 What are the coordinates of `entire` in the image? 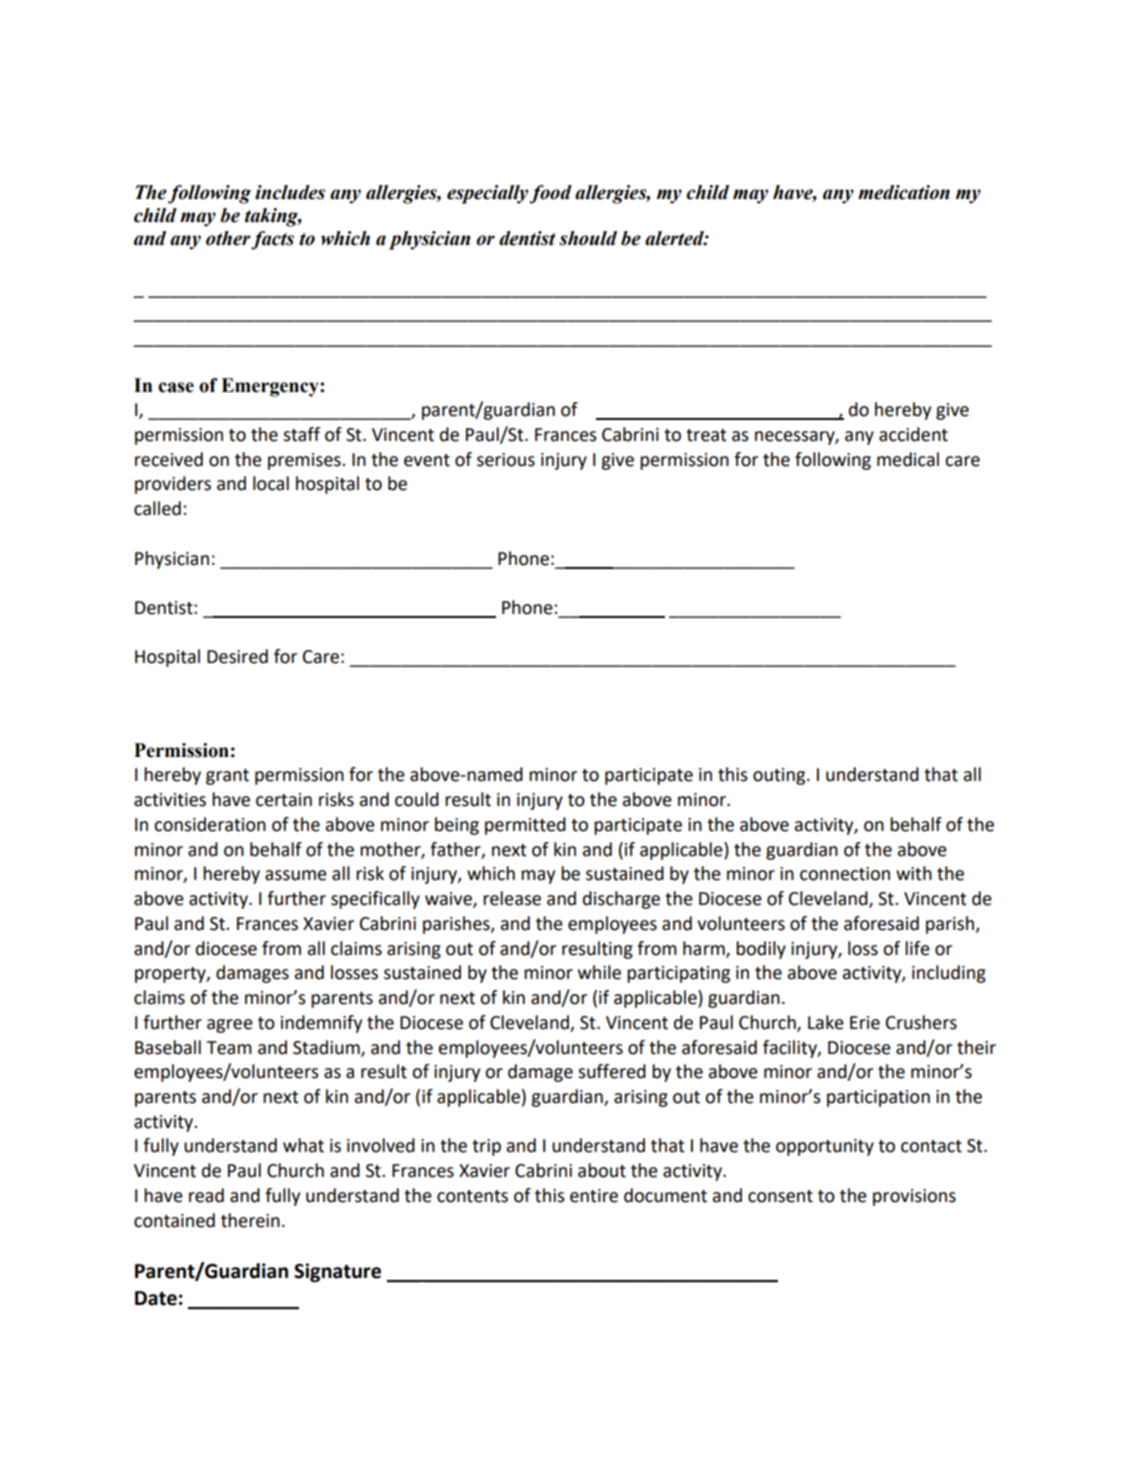 It's located at (594, 1196).
